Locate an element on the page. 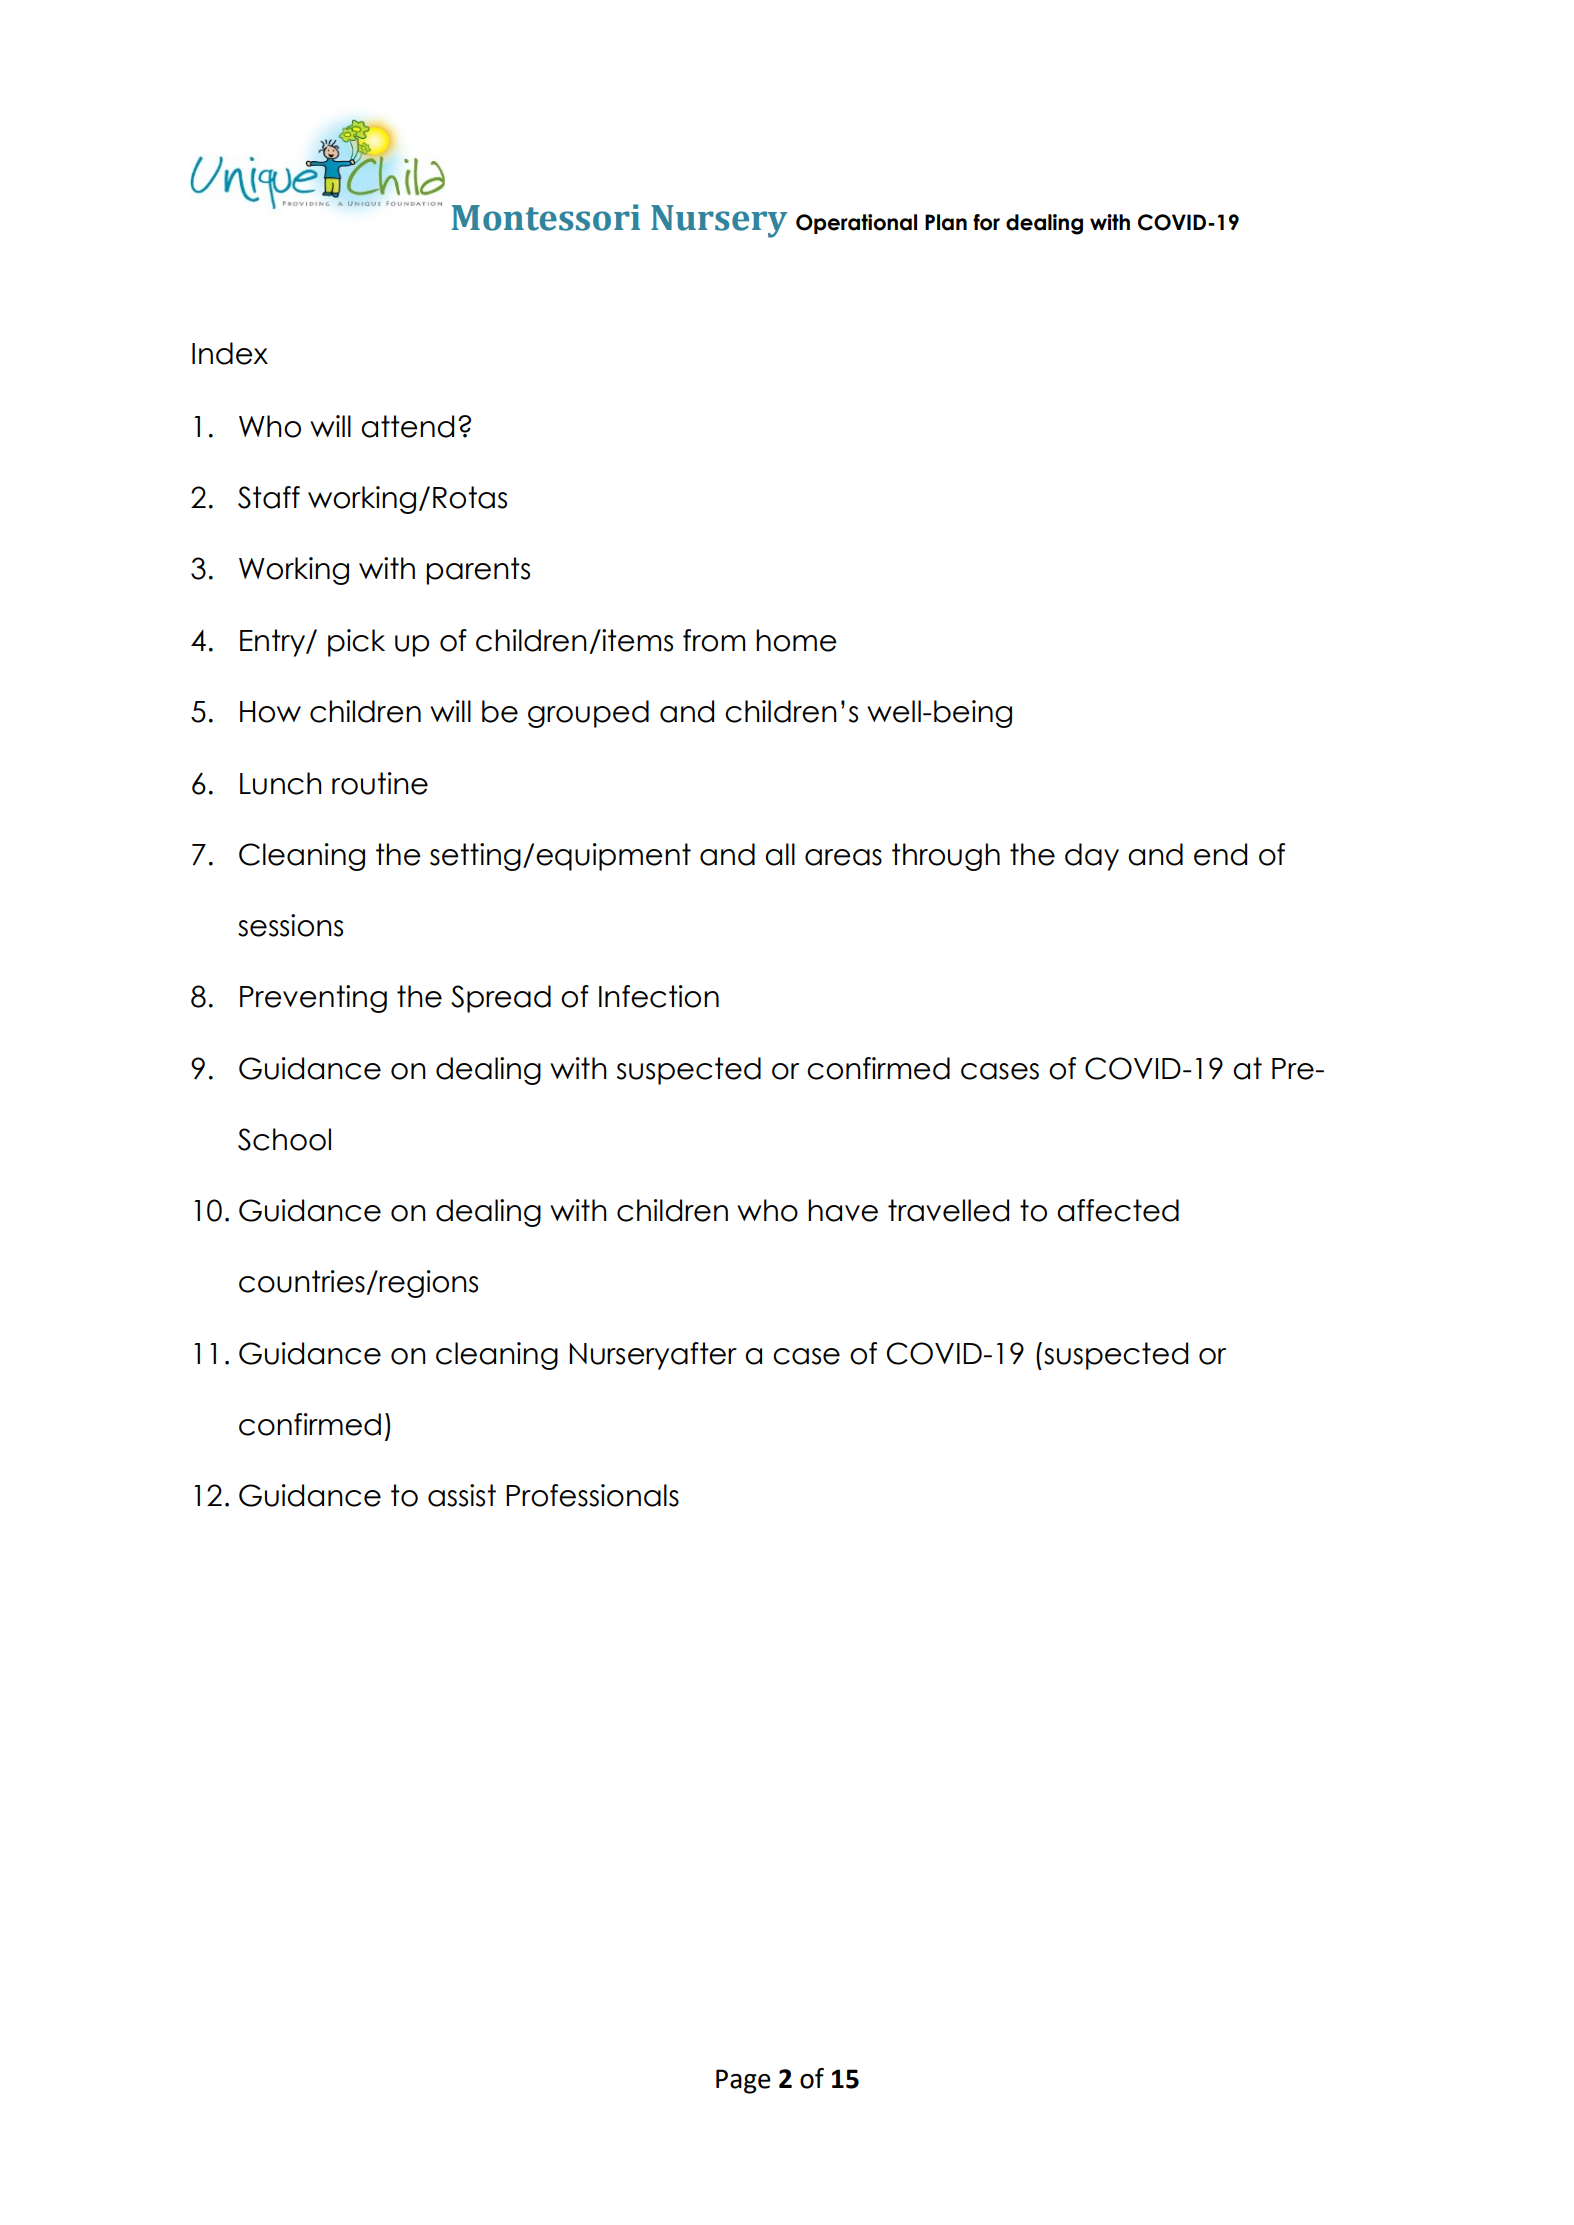 Image resolution: width=1574 pixels, height=2225 pixels. Infection is located at coordinates (659, 996).
